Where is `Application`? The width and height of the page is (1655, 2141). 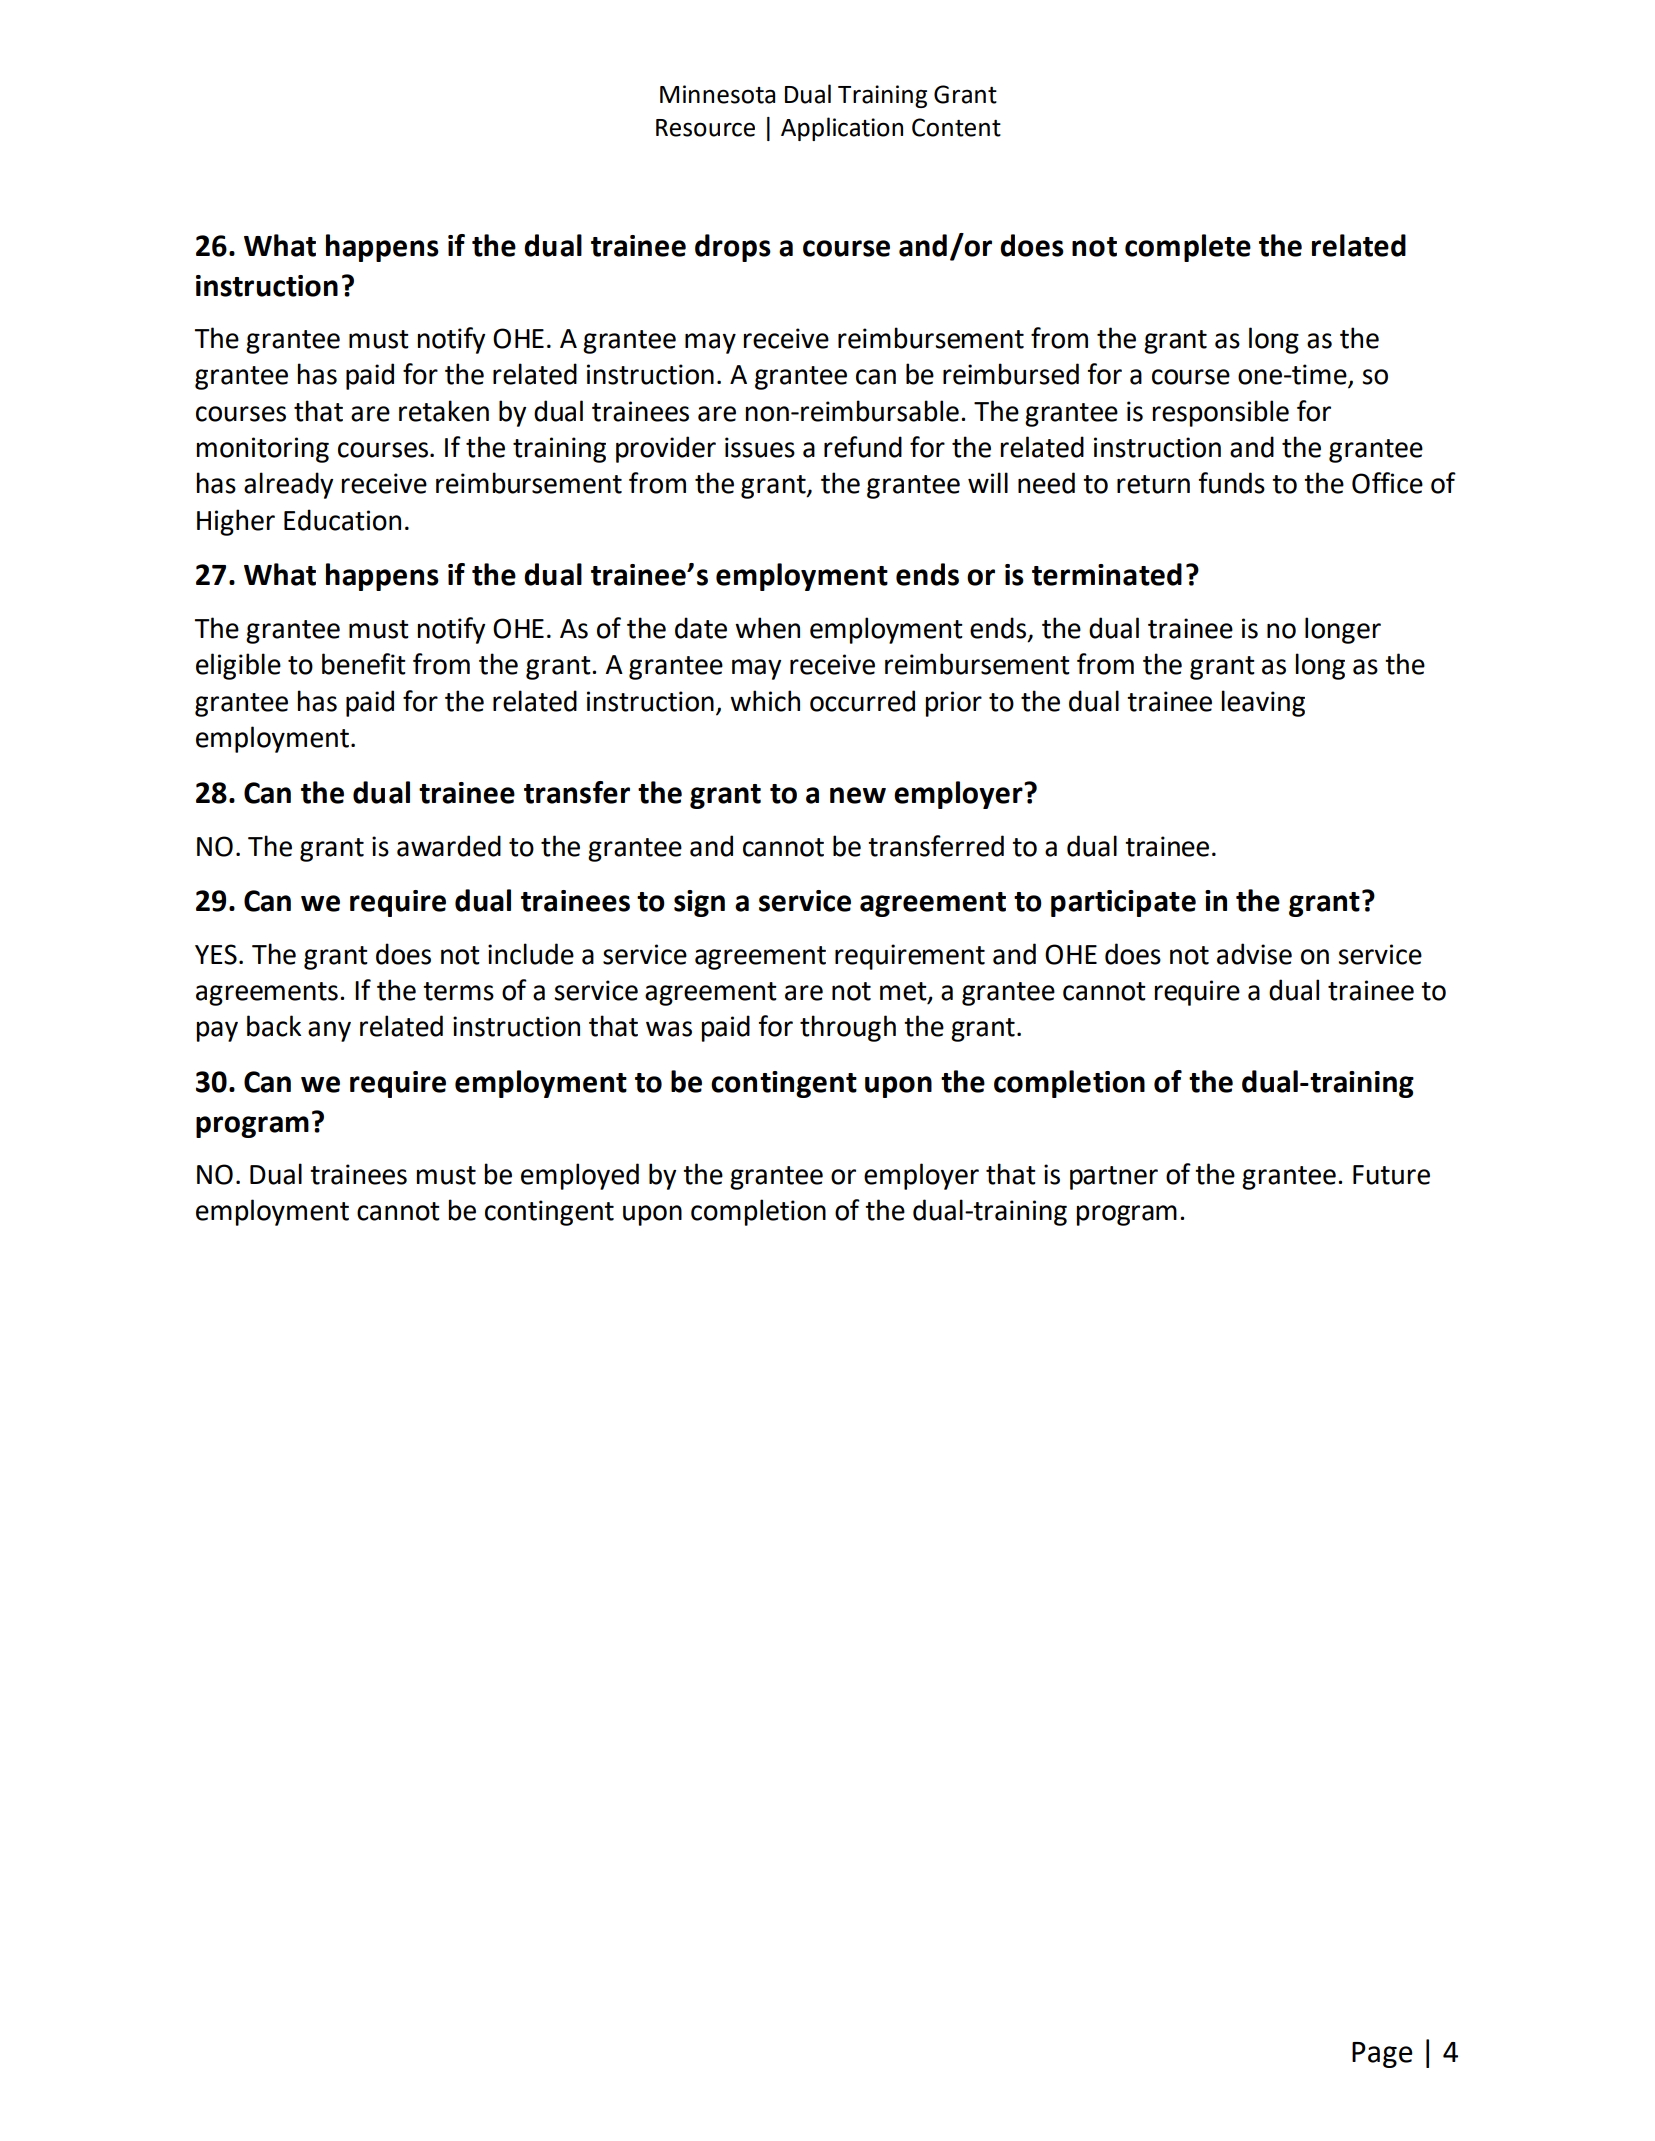
Application is located at coordinates (842, 129).
